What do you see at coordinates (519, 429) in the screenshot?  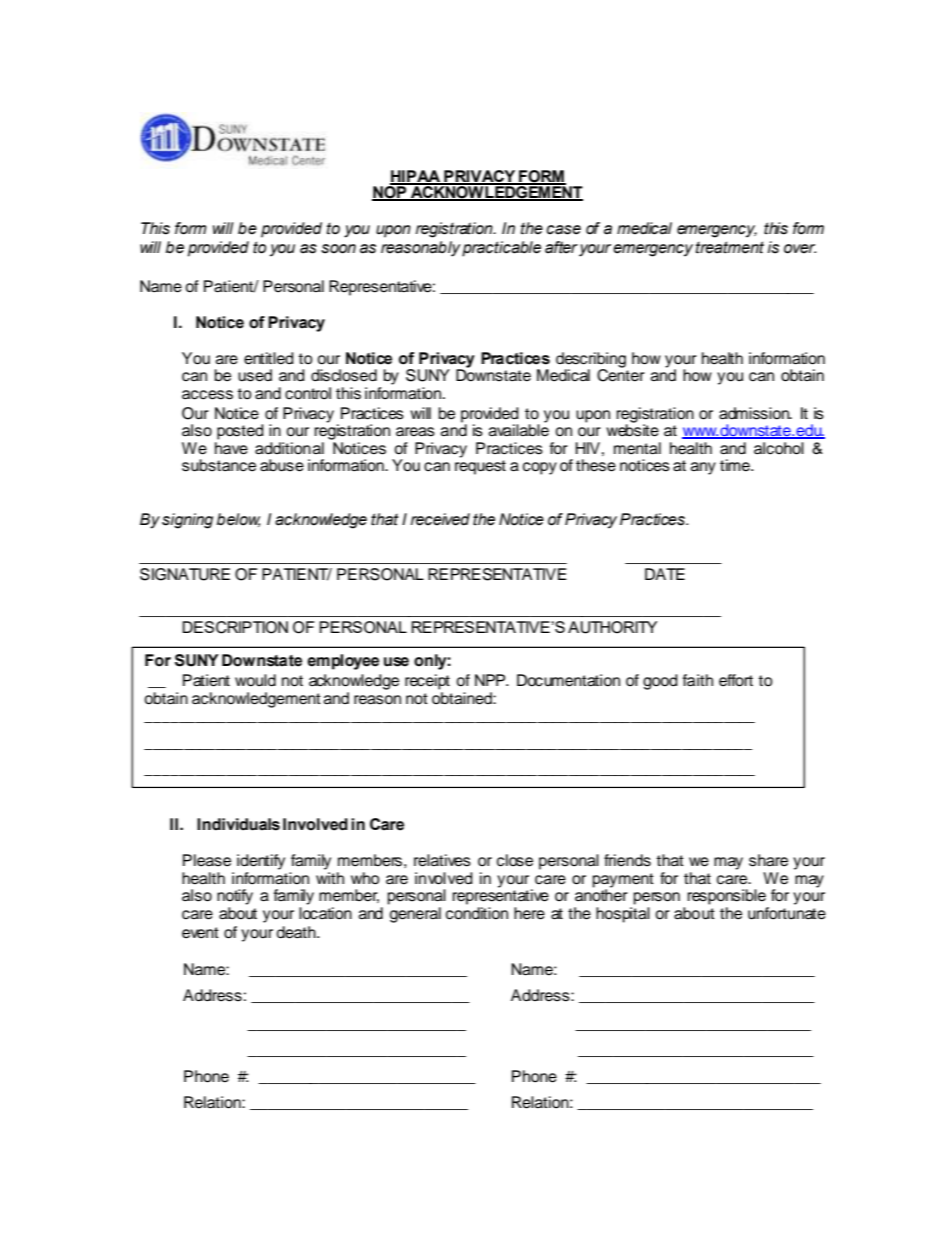 I see `available` at bounding box center [519, 429].
